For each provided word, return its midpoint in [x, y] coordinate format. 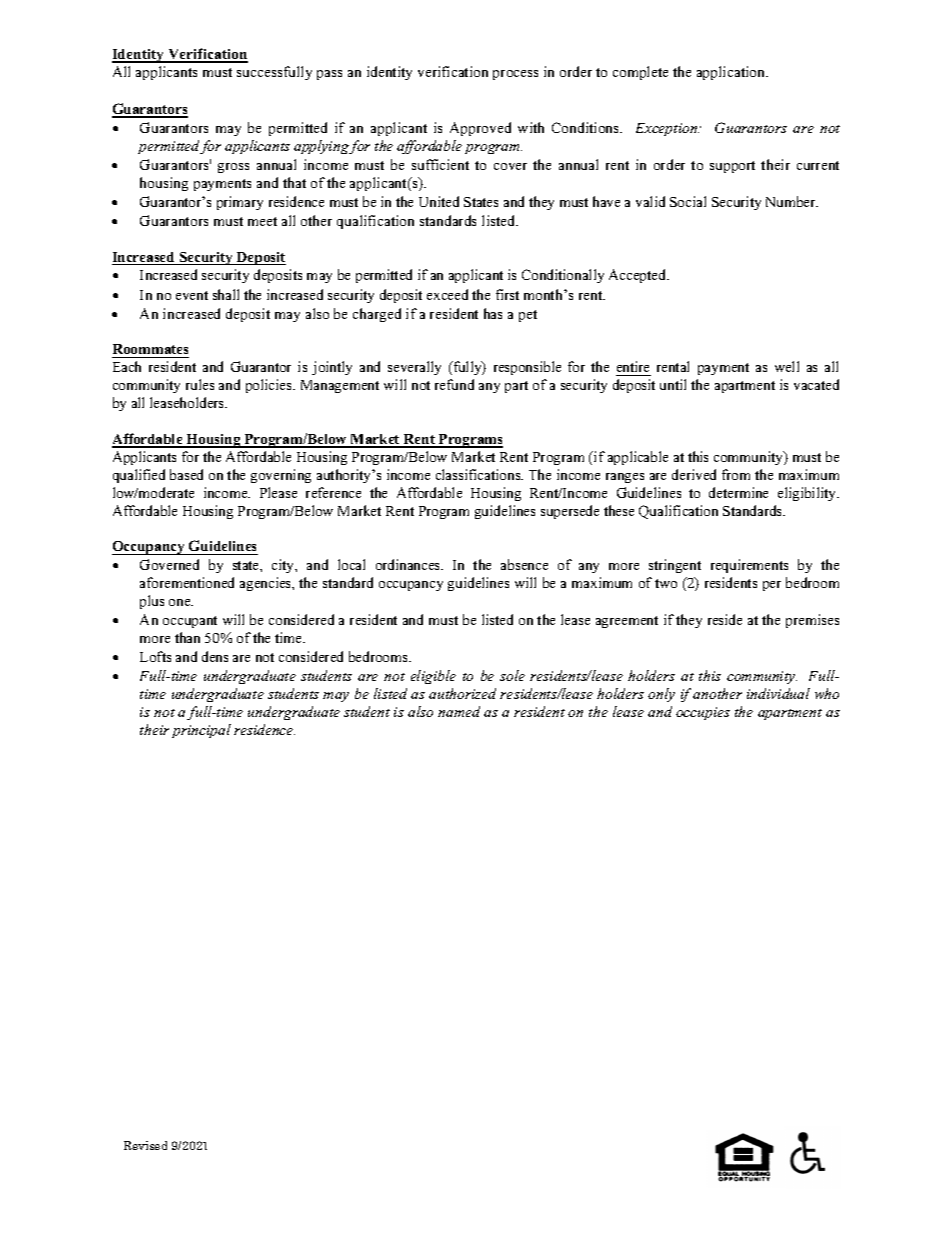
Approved [480, 129]
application [732, 73]
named [459, 711]
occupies [703, 713]
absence [524, 564]
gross [233, 168]
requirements [749, 566]
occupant [190, 622]
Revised [145, 1145]
